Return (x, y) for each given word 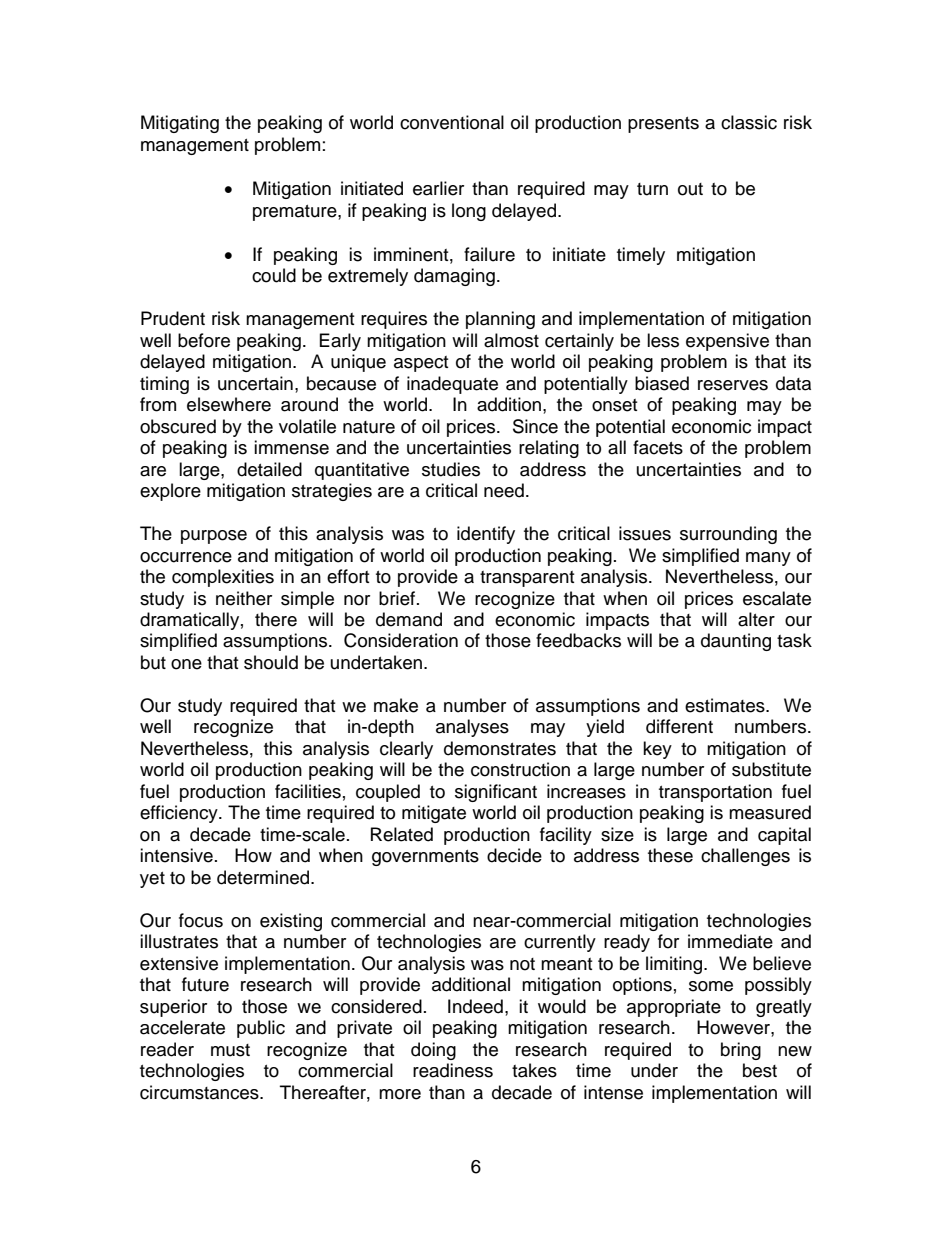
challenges (745, 857)
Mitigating (180, 124)
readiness (453, 1070)
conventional (452, 122)
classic (749, 122)
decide (514, 855)
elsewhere (229, 404)
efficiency (180, 814)
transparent (527, 579)
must (230, 1050)
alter (756, 619)
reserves (733, 385)
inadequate (452, 385)
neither (244, 598)
